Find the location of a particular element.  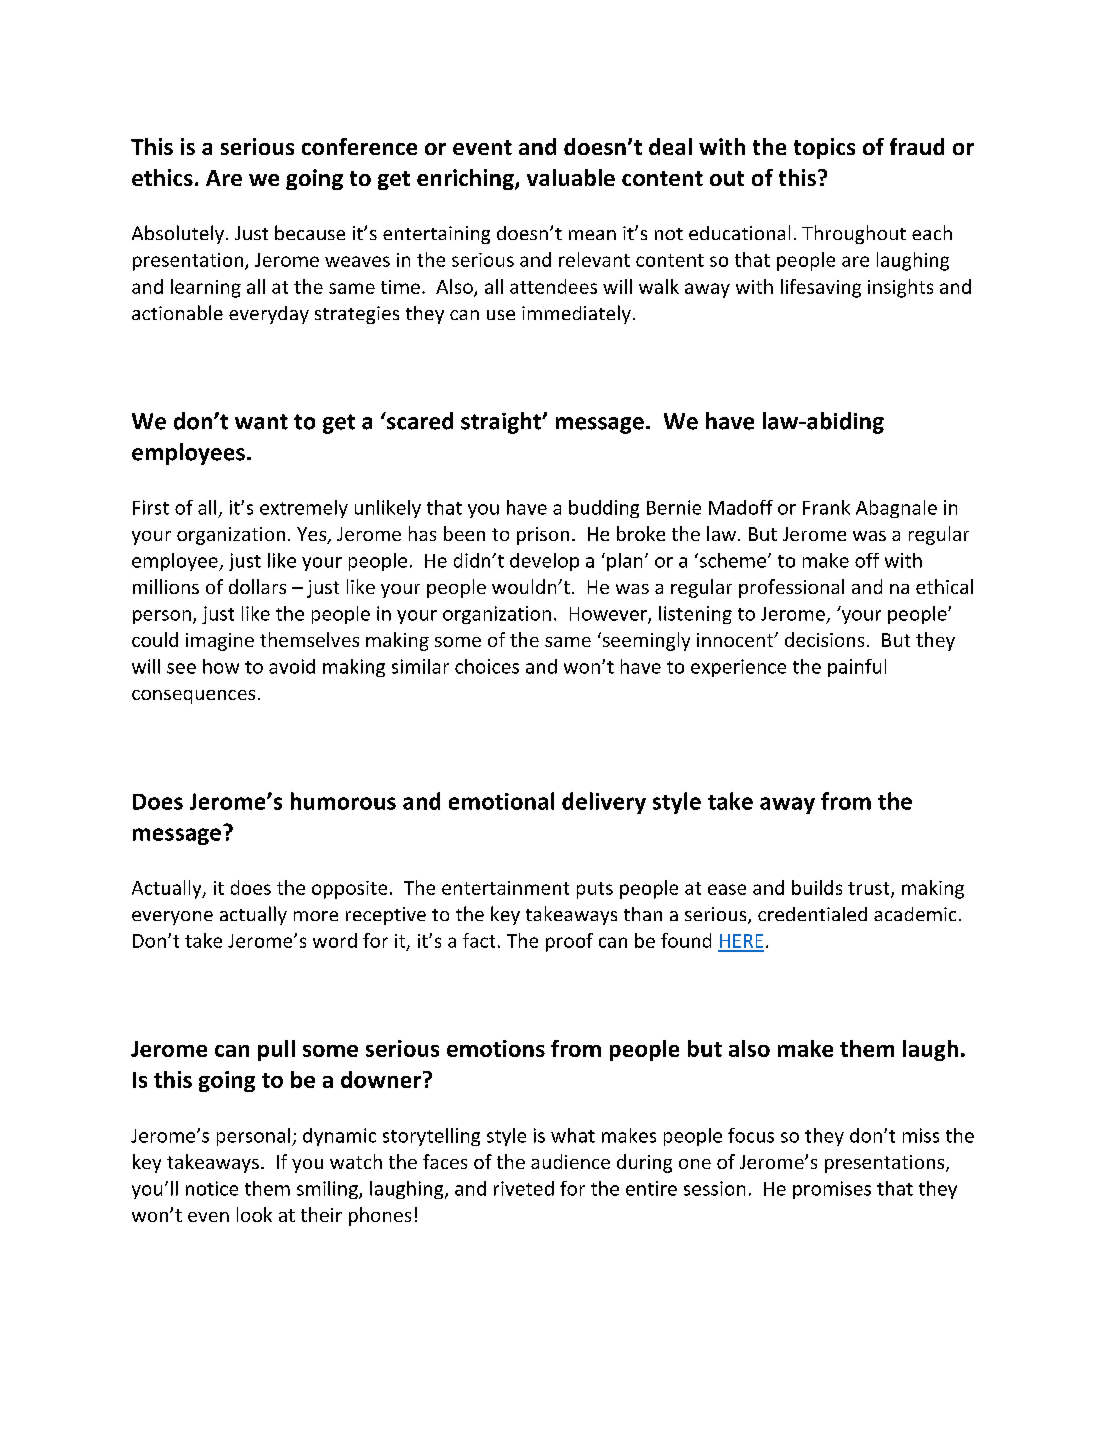

entertainment is located at coordinates (505, 888).
